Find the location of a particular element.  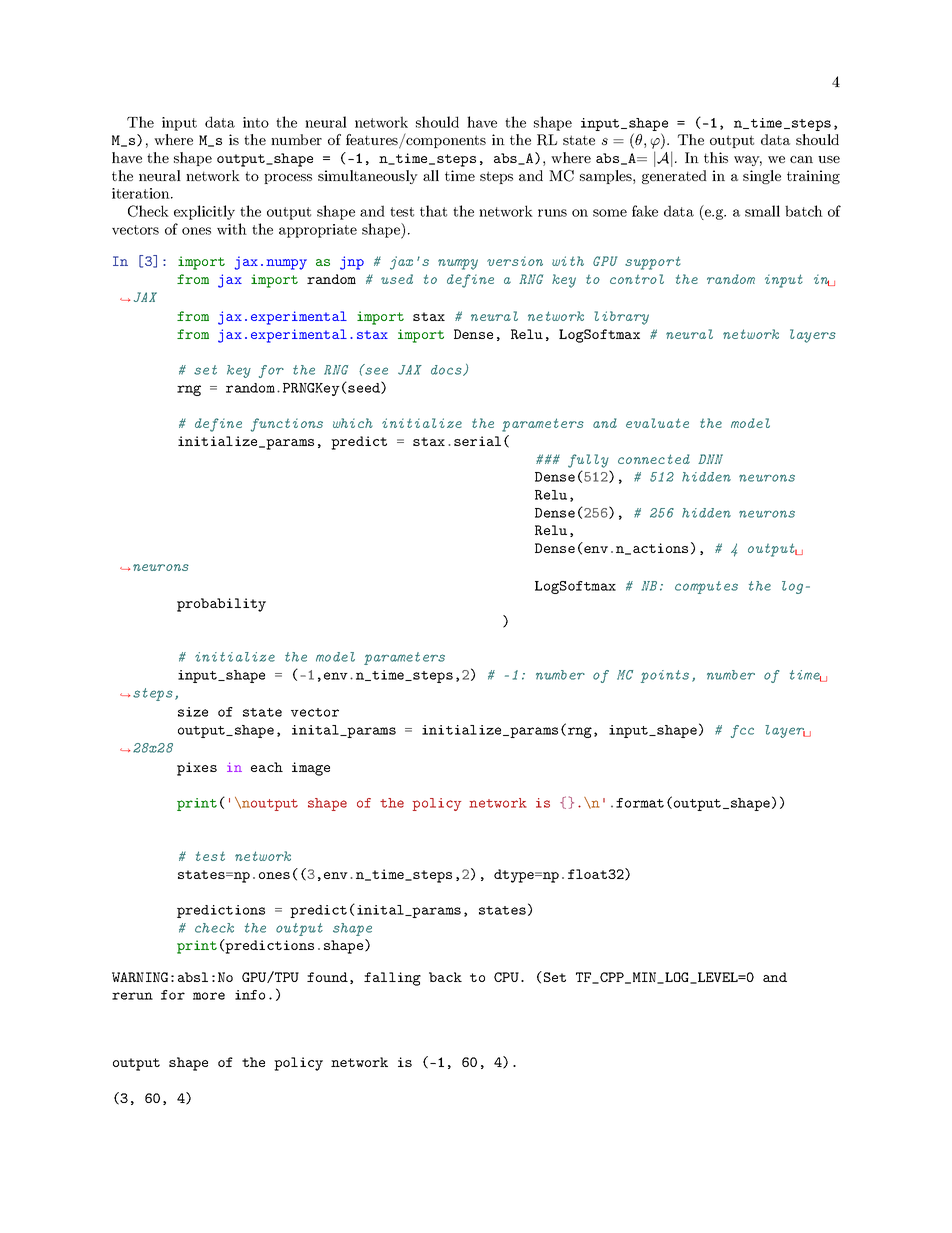

into is located at coordinates (256, 122).
